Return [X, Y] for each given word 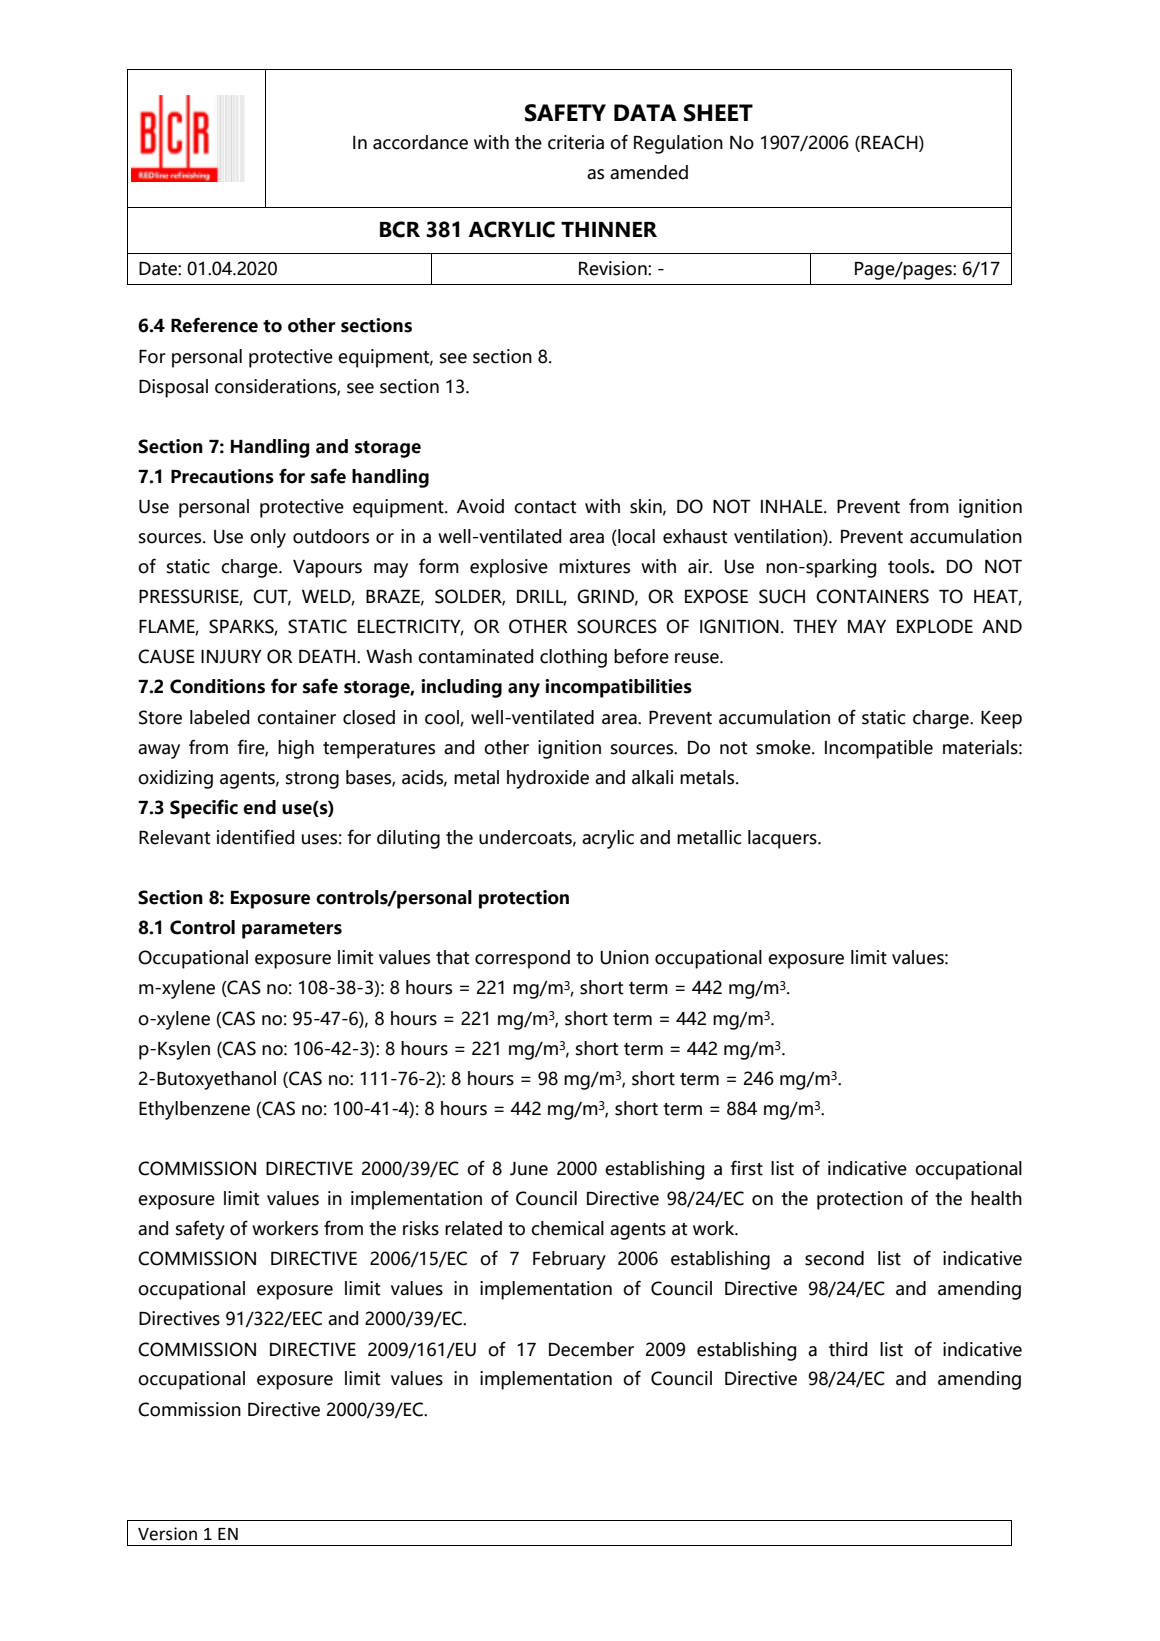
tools [910, 566]
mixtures [594, 566]
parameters [292, 930]
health [996, 1198]
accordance [420, 142]
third [848, 1349]
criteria [576, 142]
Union [624, 957]
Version [167, 1534]
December [591, 1349]
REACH [889, 143]
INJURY [231, 657]
